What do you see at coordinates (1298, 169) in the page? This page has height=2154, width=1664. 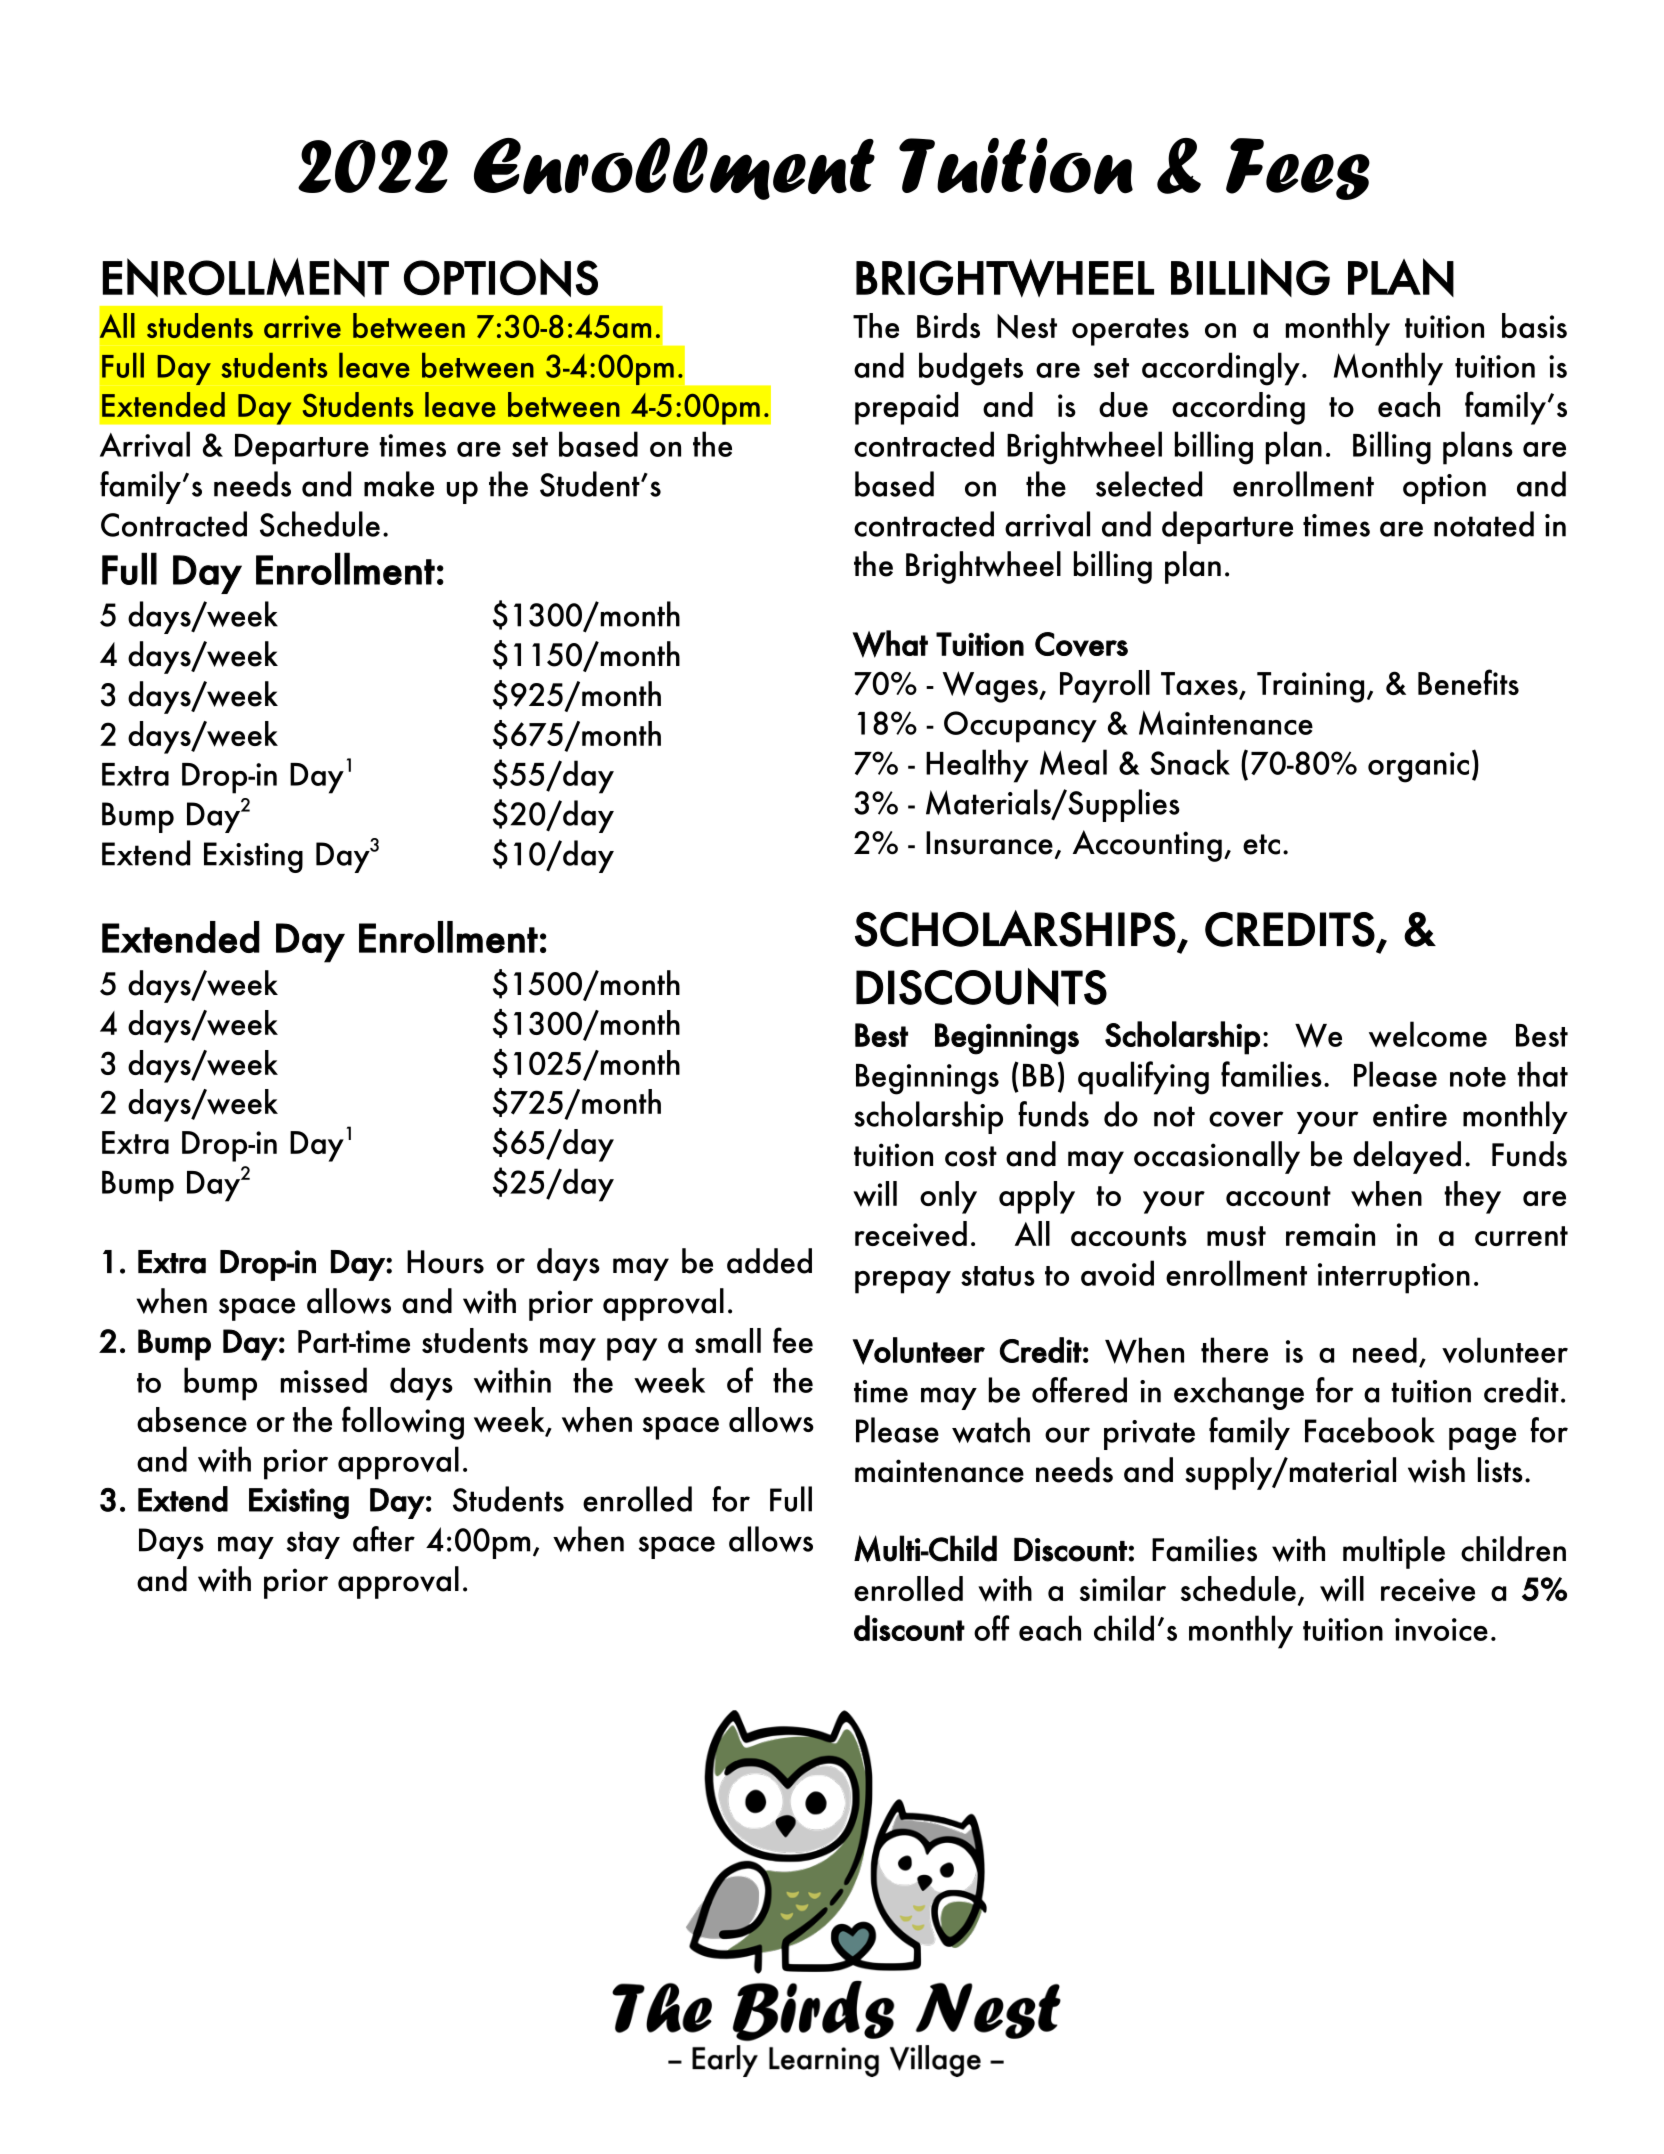 I see `Fees` at bounding box center [1298, 169].
